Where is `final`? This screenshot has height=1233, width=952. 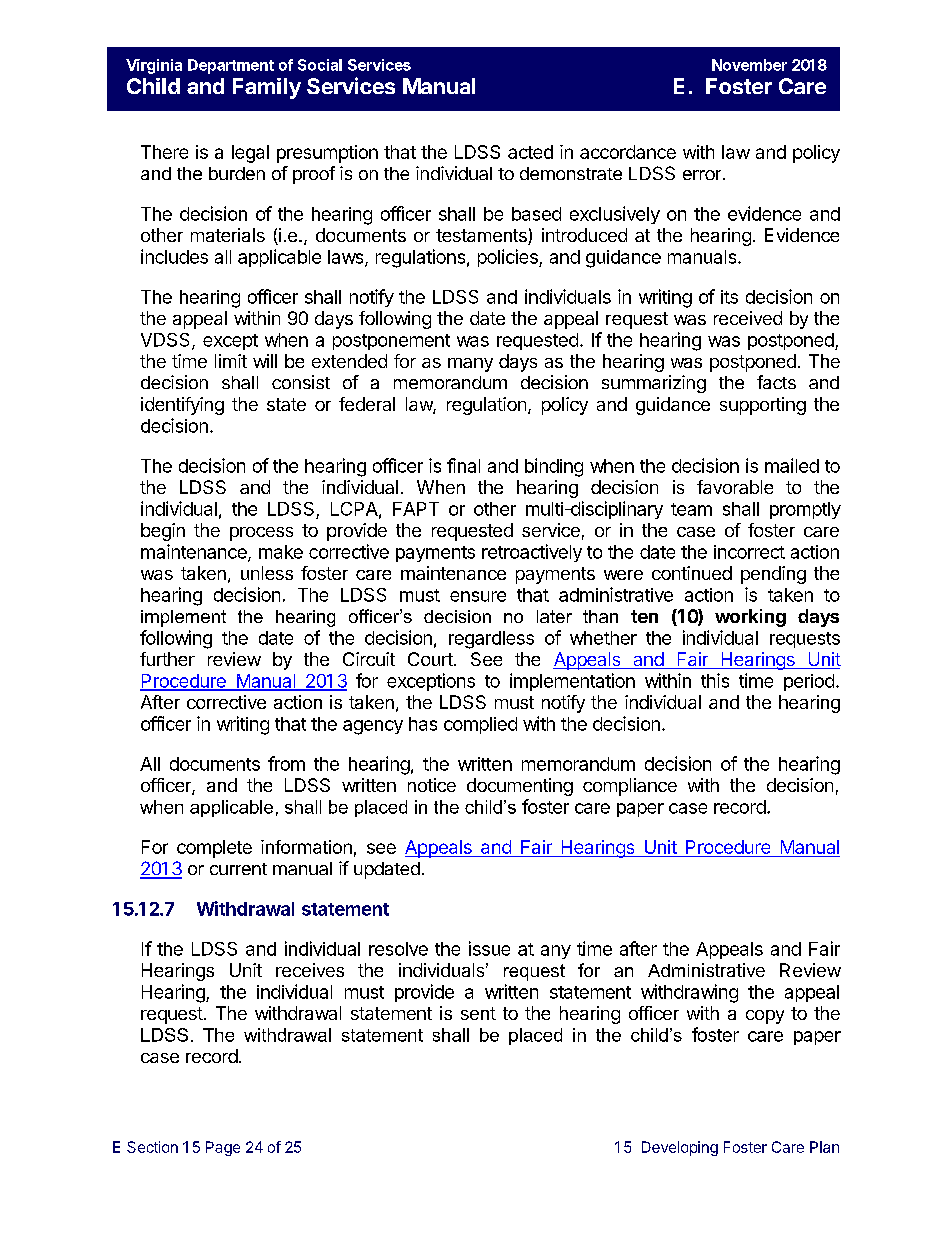 final is located at coordinates (463, 465).
